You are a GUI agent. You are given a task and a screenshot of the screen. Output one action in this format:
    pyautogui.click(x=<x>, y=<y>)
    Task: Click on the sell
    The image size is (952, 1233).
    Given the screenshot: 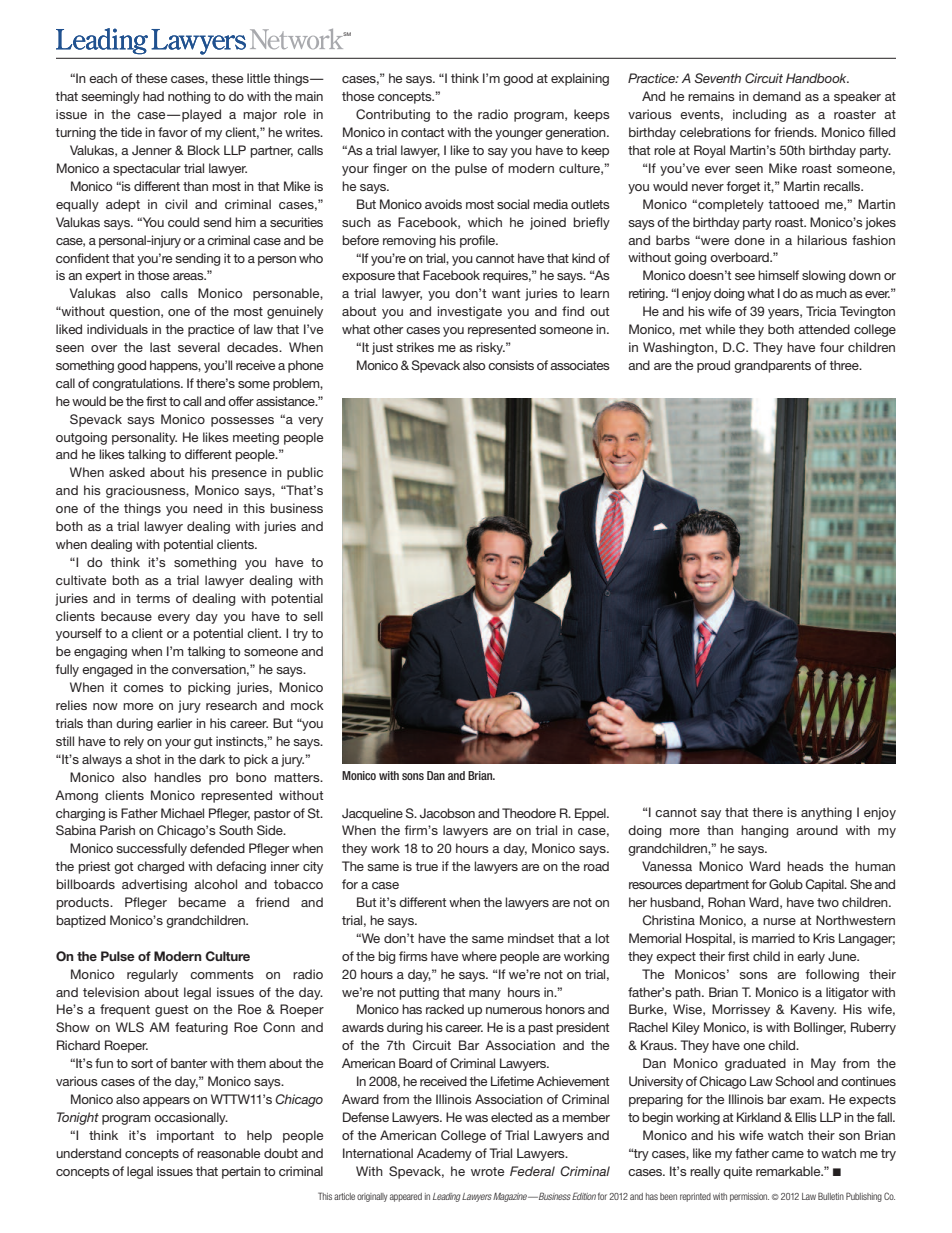 What is the action you would take?
    pyautogui.click(x=313, y=616)
